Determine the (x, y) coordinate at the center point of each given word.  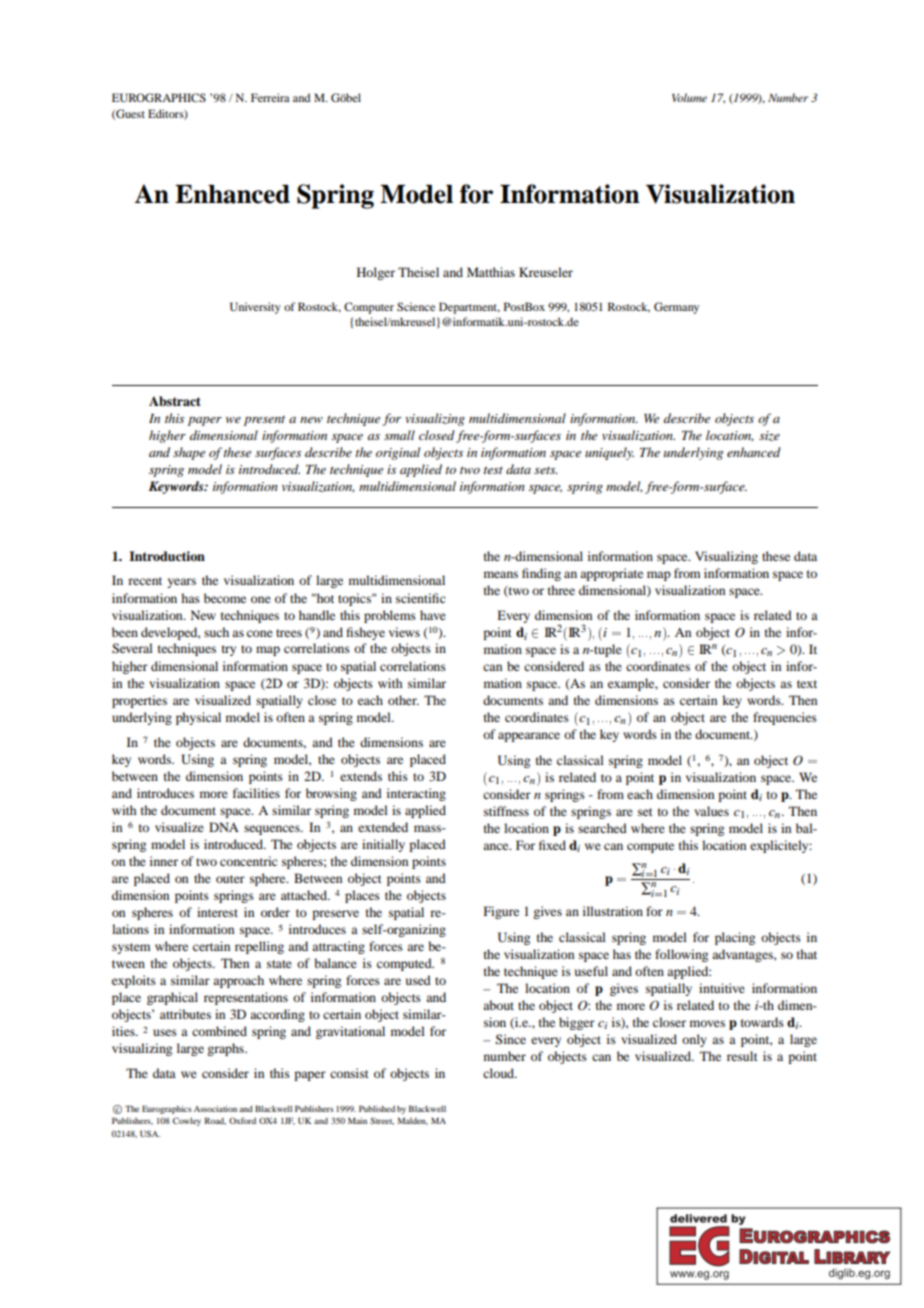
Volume (689, 97)
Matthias (491, 272)
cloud (500, 1073)
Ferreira (270, 97)
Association (215, 1108)
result (742, 1056)
